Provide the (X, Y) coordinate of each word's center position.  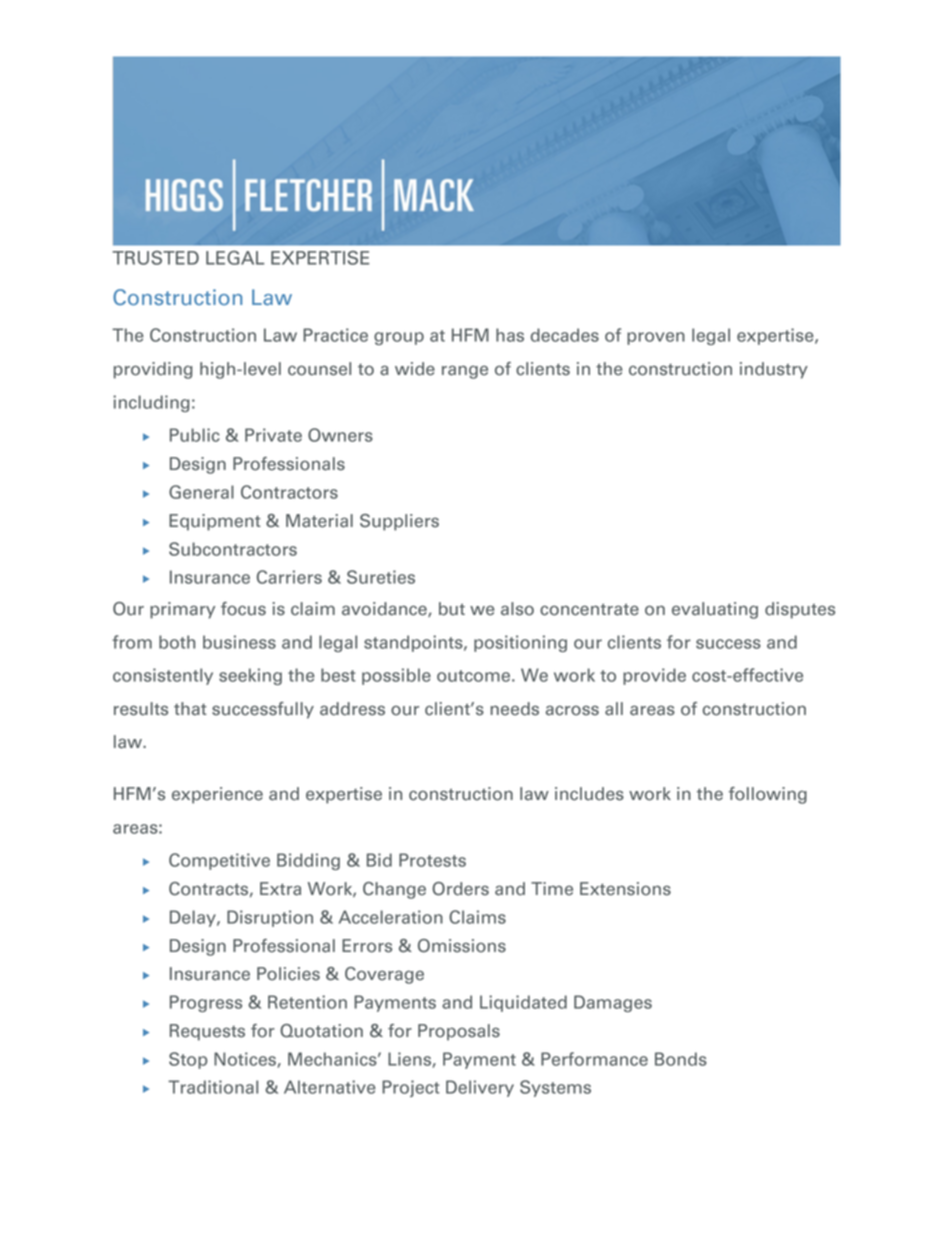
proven (656, 338)
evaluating (715, 610)
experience (217, 795)
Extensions (625, 889)
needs (515, 709)
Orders (460, 889)
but (452, 609)
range (465, 372)
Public (195, 435)
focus (243, 609)
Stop (188, 1060)
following (768, 795)
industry (774, 370)
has (510, 335)
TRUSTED (155, 258)
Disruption (270, 918)
